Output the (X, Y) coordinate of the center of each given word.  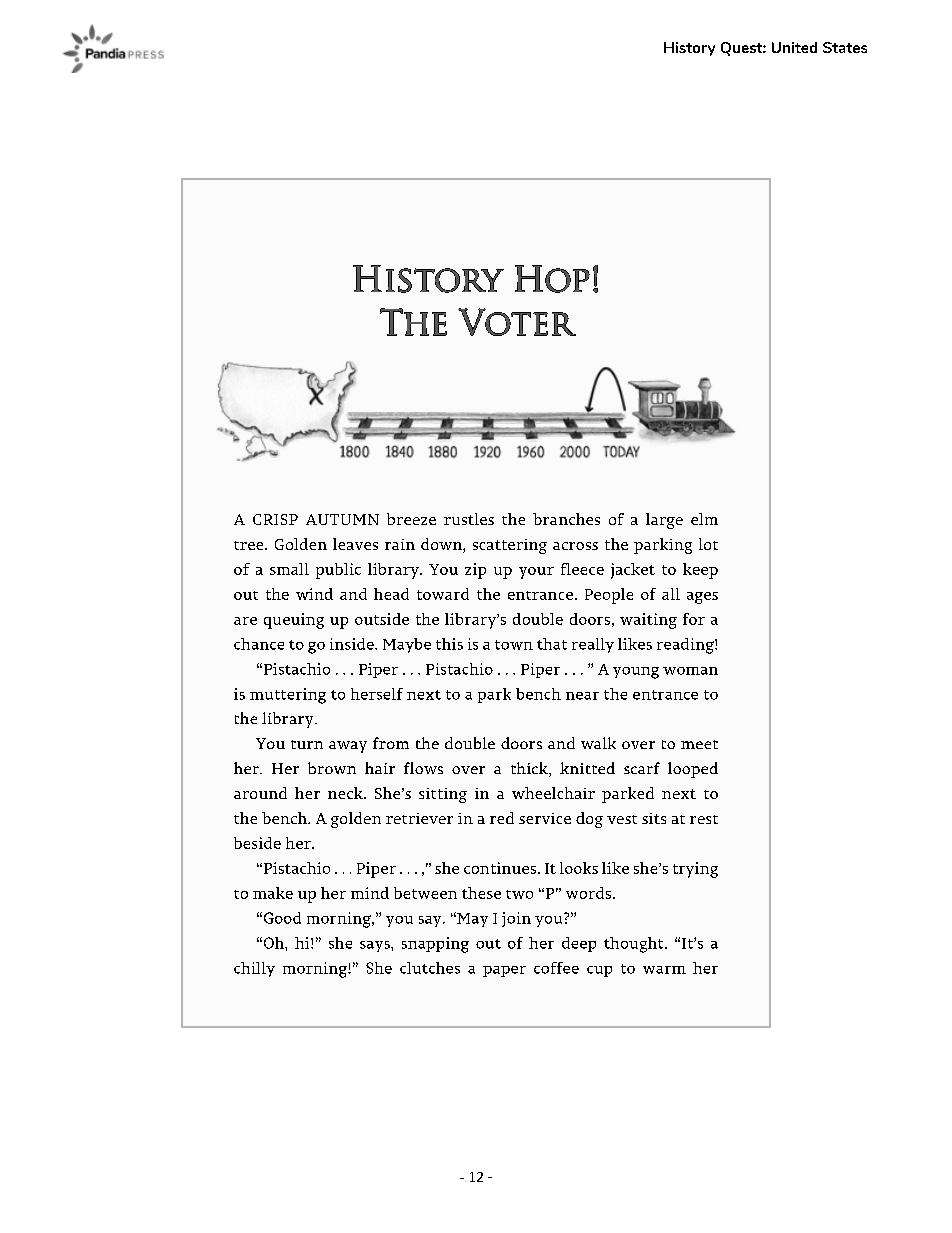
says (376, 946)
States (845, 47)
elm (704, 519)
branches (566, 519)
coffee (556, 968)
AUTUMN (342, 519)
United (794, 47)
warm (664, 970)
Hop (552, 279)
